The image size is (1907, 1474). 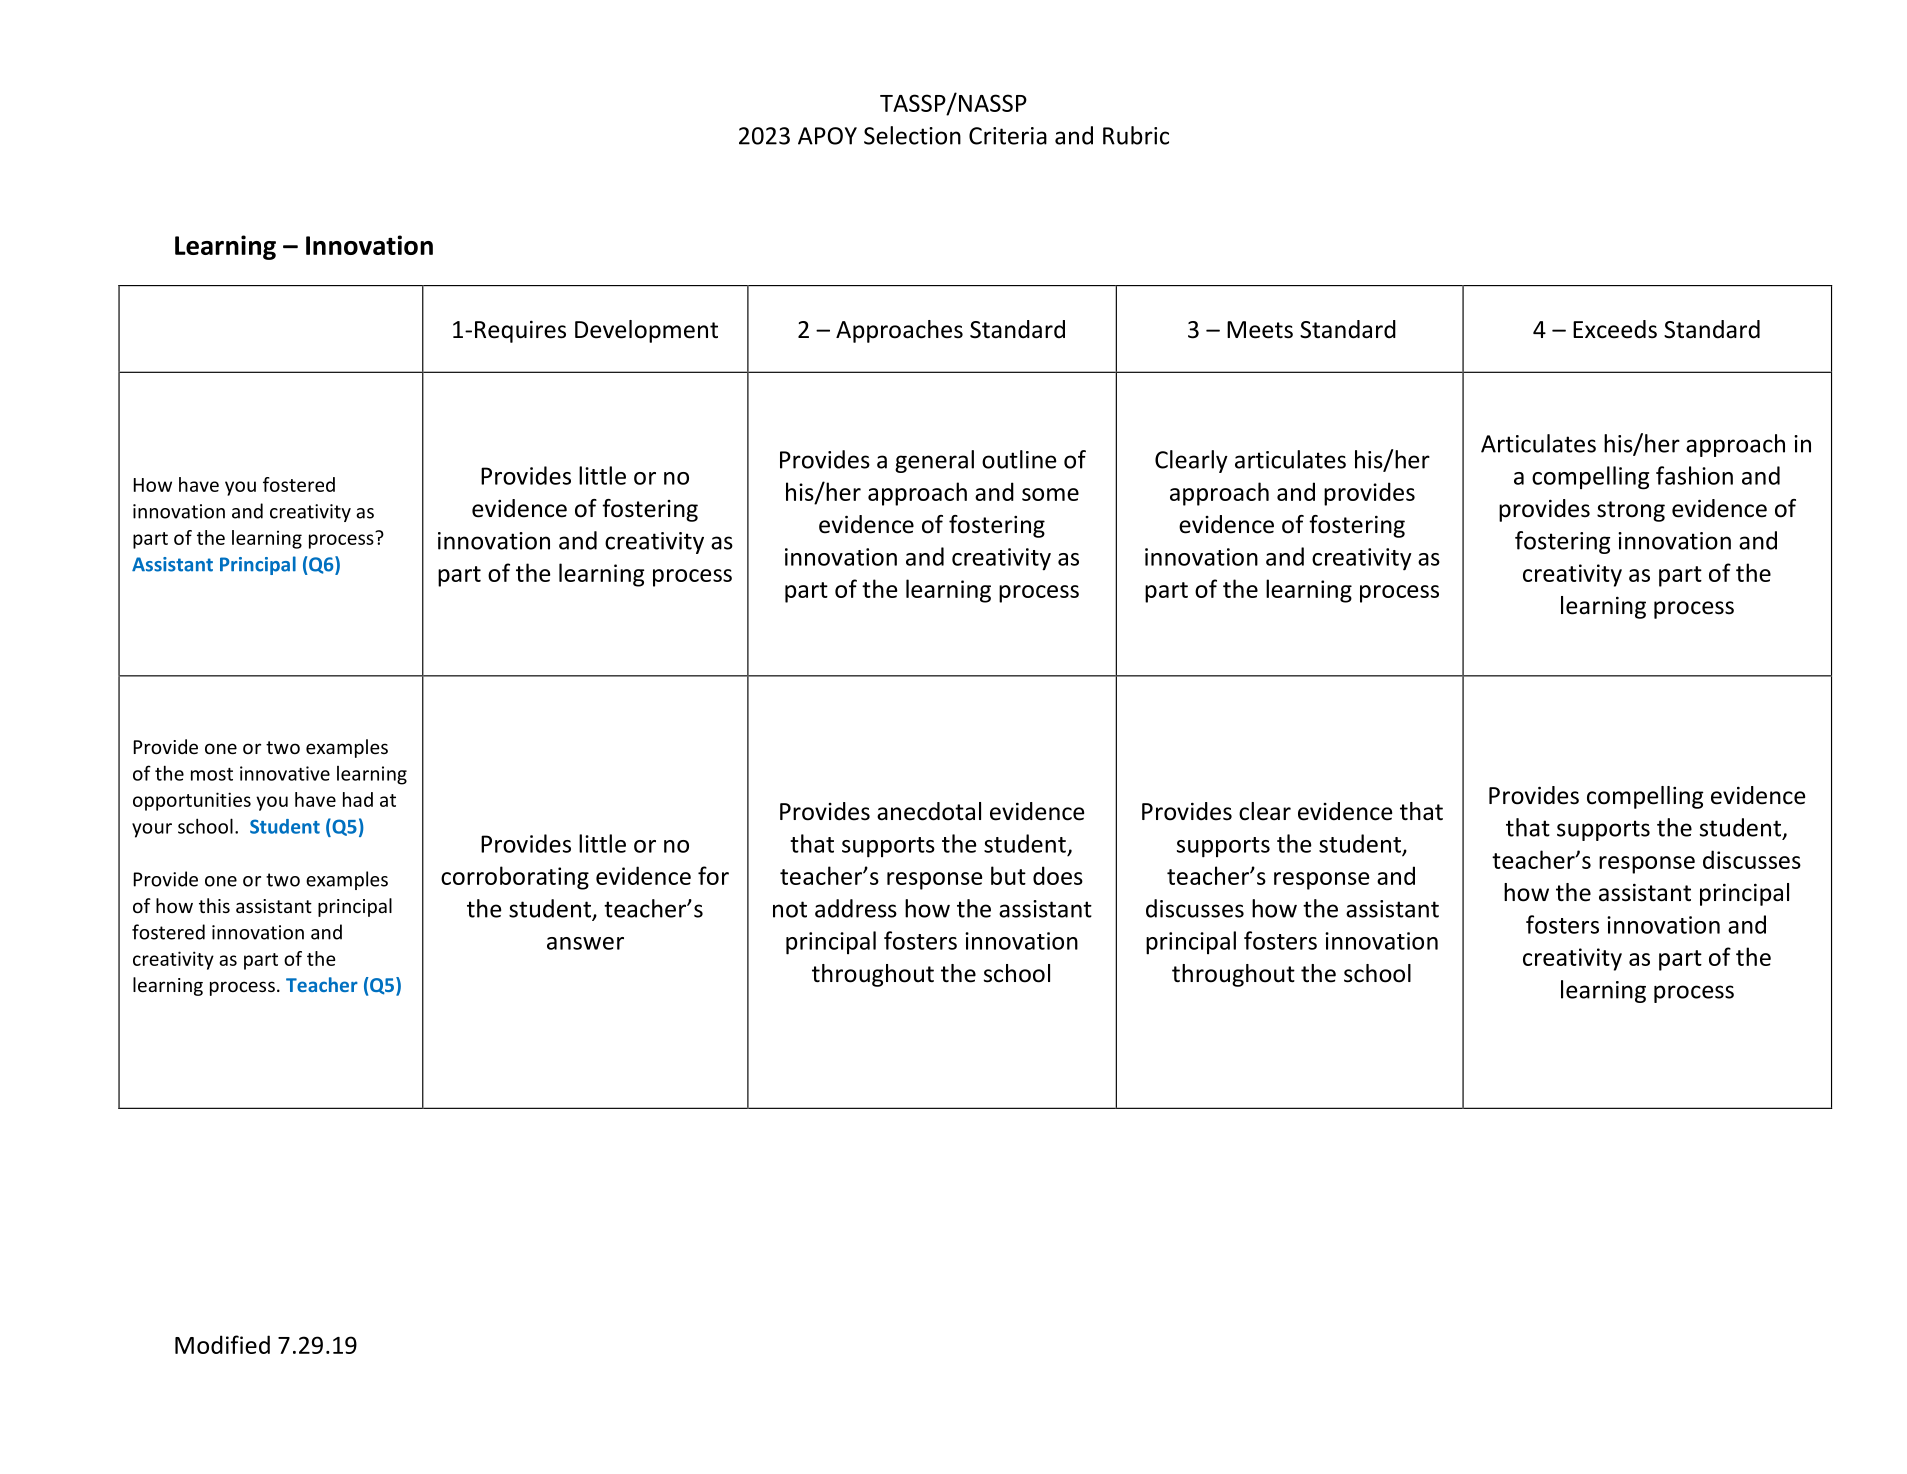 I want to click on anecdotal, so click(x=929, y=811).
